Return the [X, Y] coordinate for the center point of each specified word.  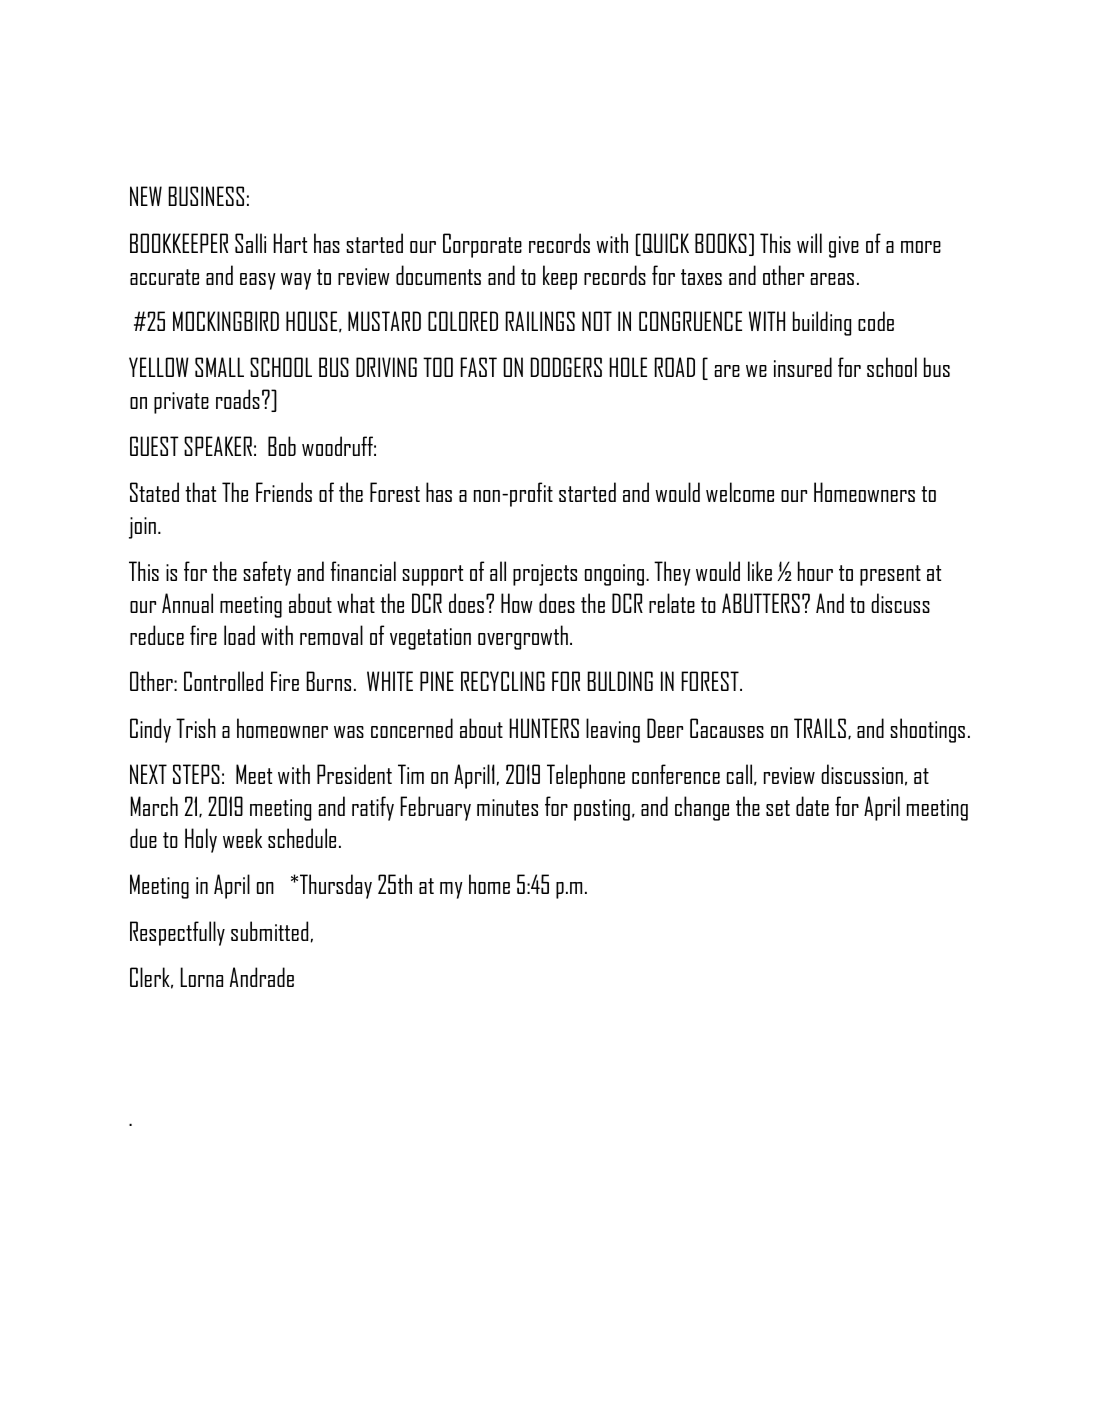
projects [545, 575]
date [812, 806]
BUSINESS [206, 196]
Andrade [262, 977]
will [809, 243]
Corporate [482, 245]
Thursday [336, 886]
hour [815, 571]
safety [267, 573]
